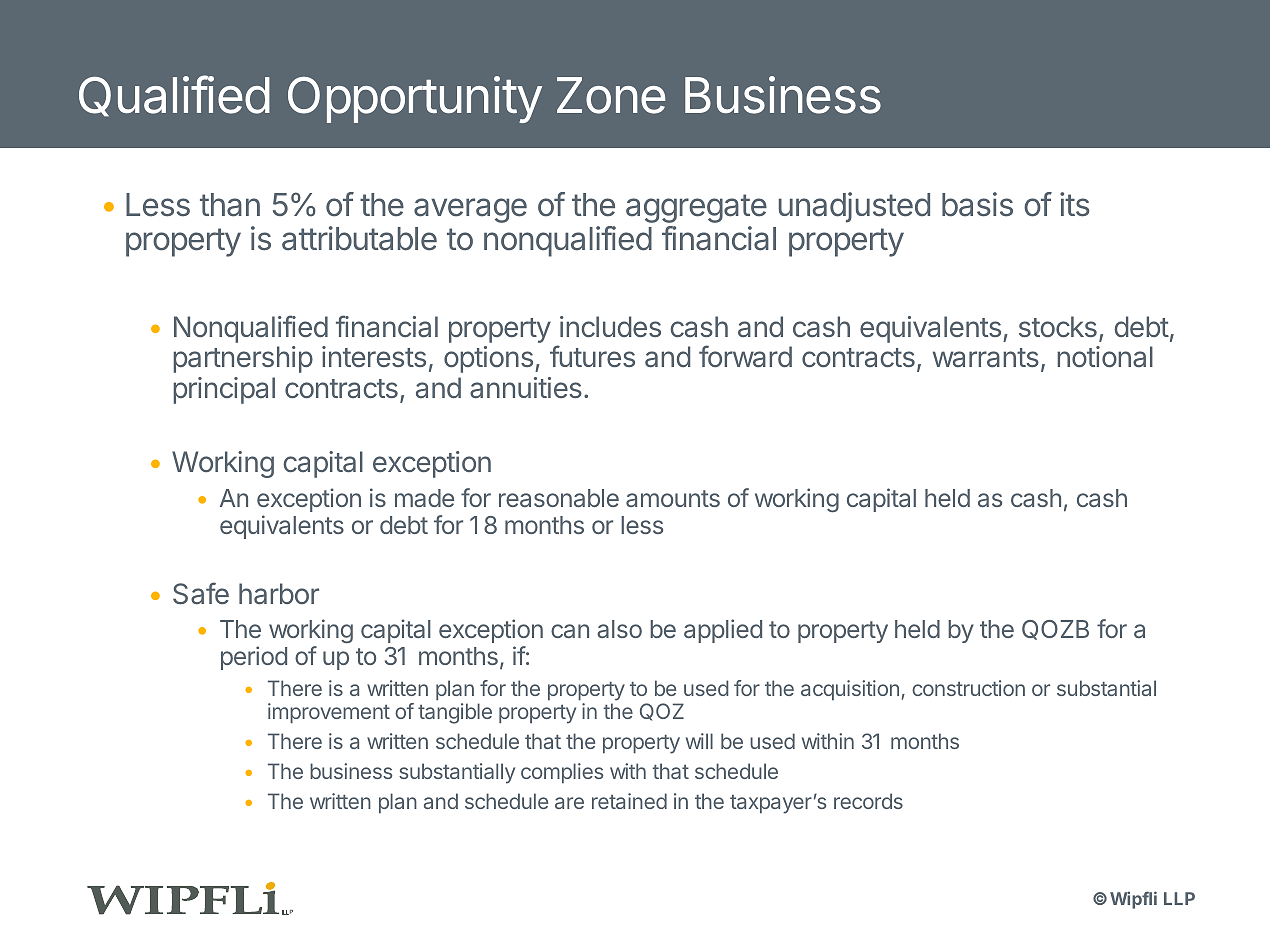  I want to click on forward, so click(745, 356).
